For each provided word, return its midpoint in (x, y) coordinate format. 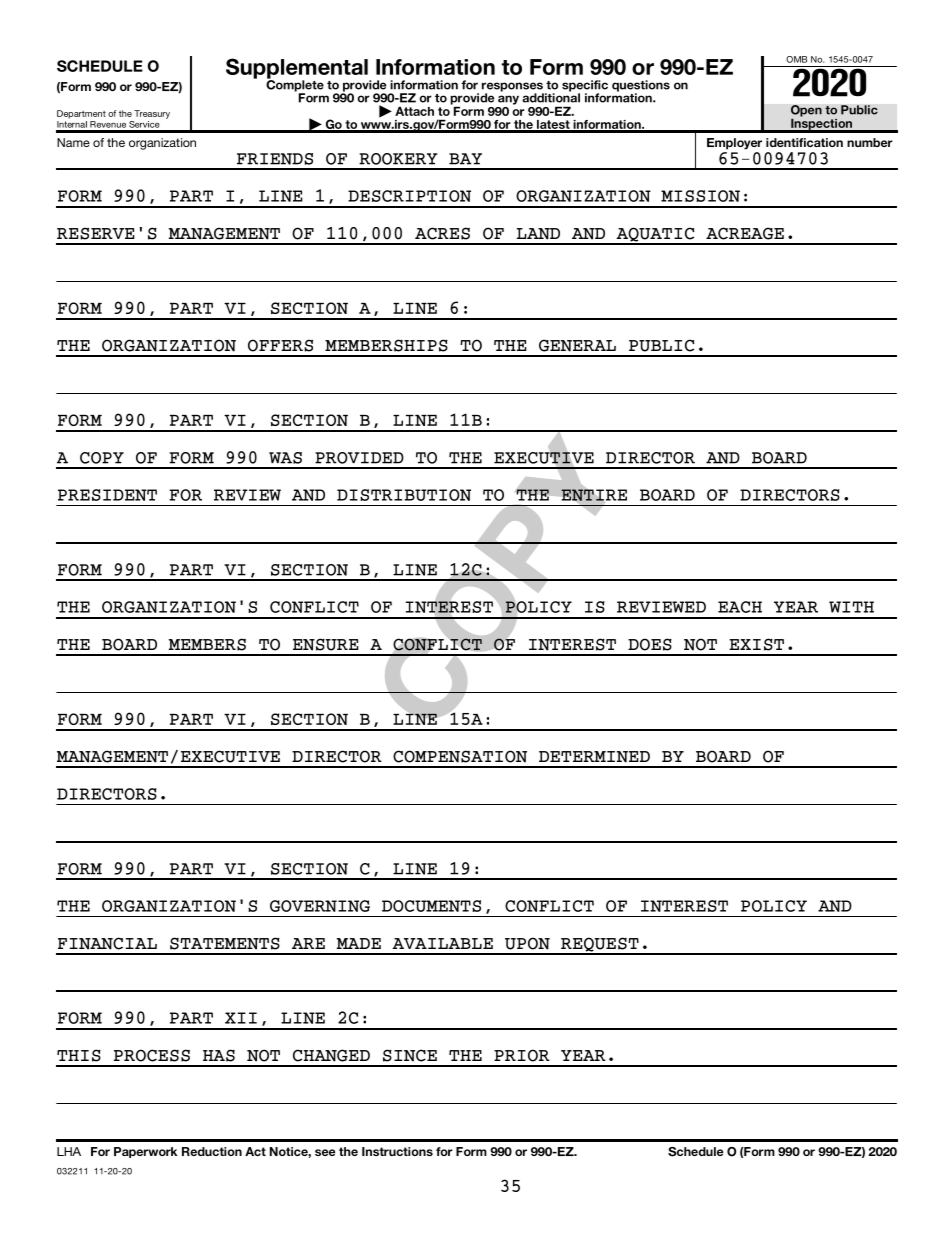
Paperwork (145, 1152)
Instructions (397, 1151)
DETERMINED (594, 757)
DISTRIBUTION (404, 495)
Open (806, 112)
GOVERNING (320, 906)
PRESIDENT (107, 495)
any (508, 100)
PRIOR (522, 1055)
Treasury (152, 114)
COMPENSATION (460, 756)
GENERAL (577, 345)
